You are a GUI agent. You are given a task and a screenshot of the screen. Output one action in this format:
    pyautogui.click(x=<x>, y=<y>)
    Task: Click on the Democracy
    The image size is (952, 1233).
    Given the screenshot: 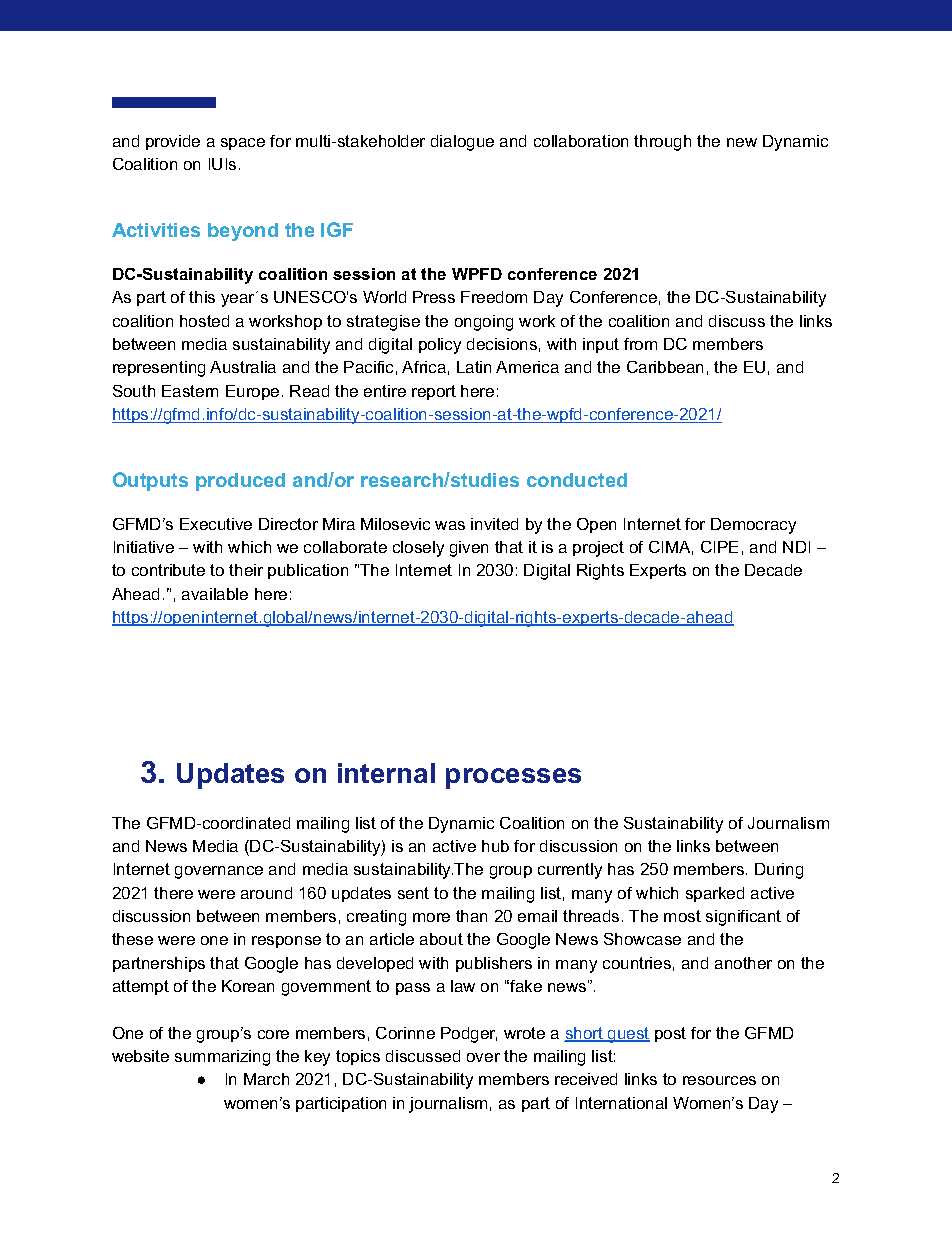 What is the action you would take?
    pyautogui.click(x=753, y=526)
